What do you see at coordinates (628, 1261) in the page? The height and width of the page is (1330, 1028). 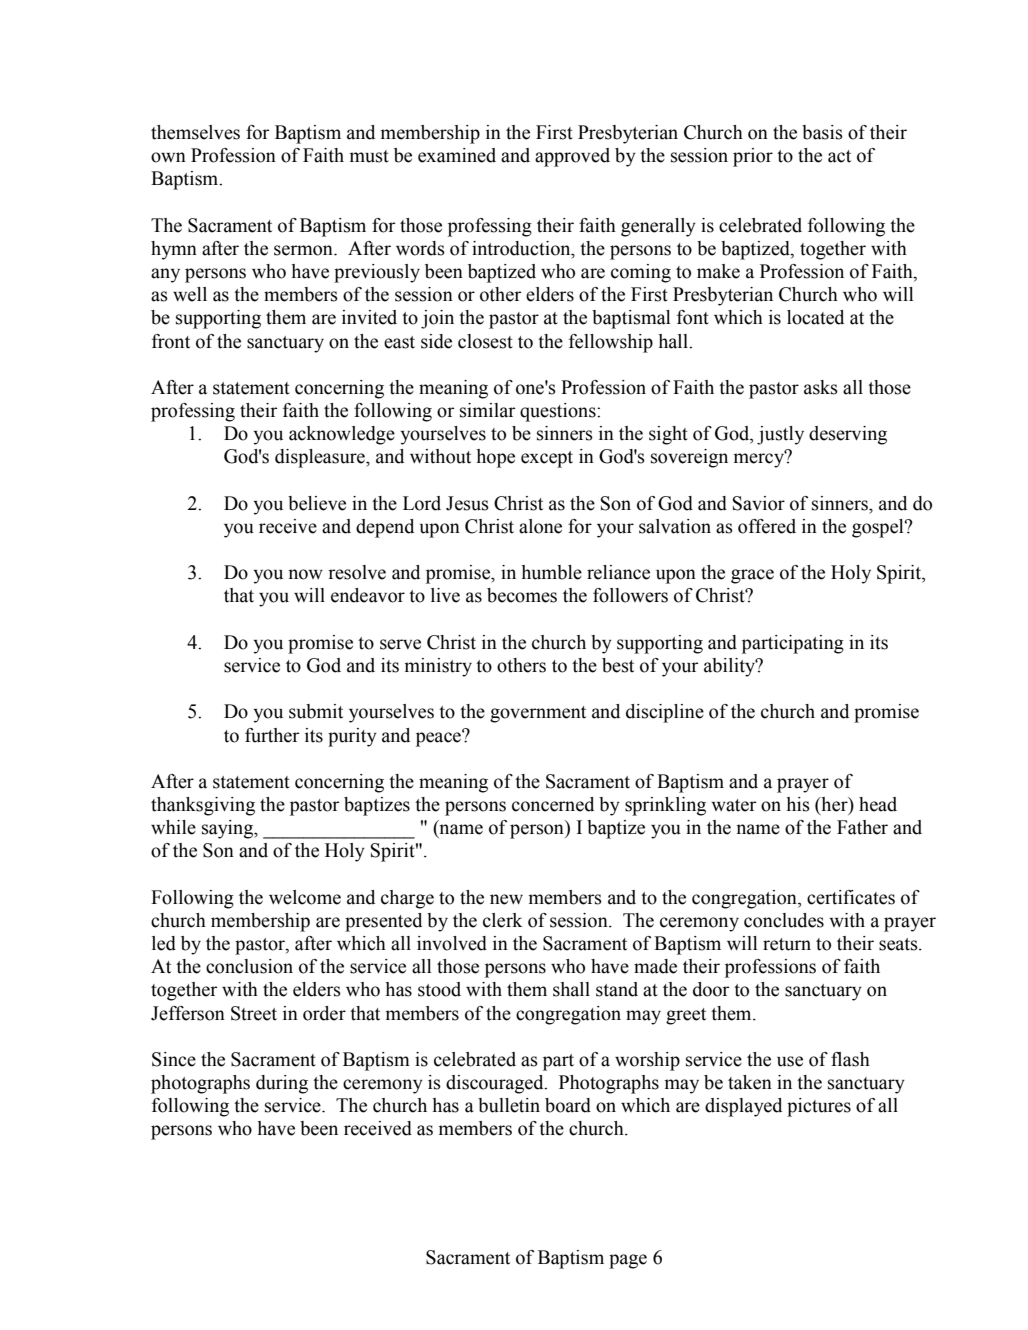 I see `page` at bounding box center [628, 1261].
